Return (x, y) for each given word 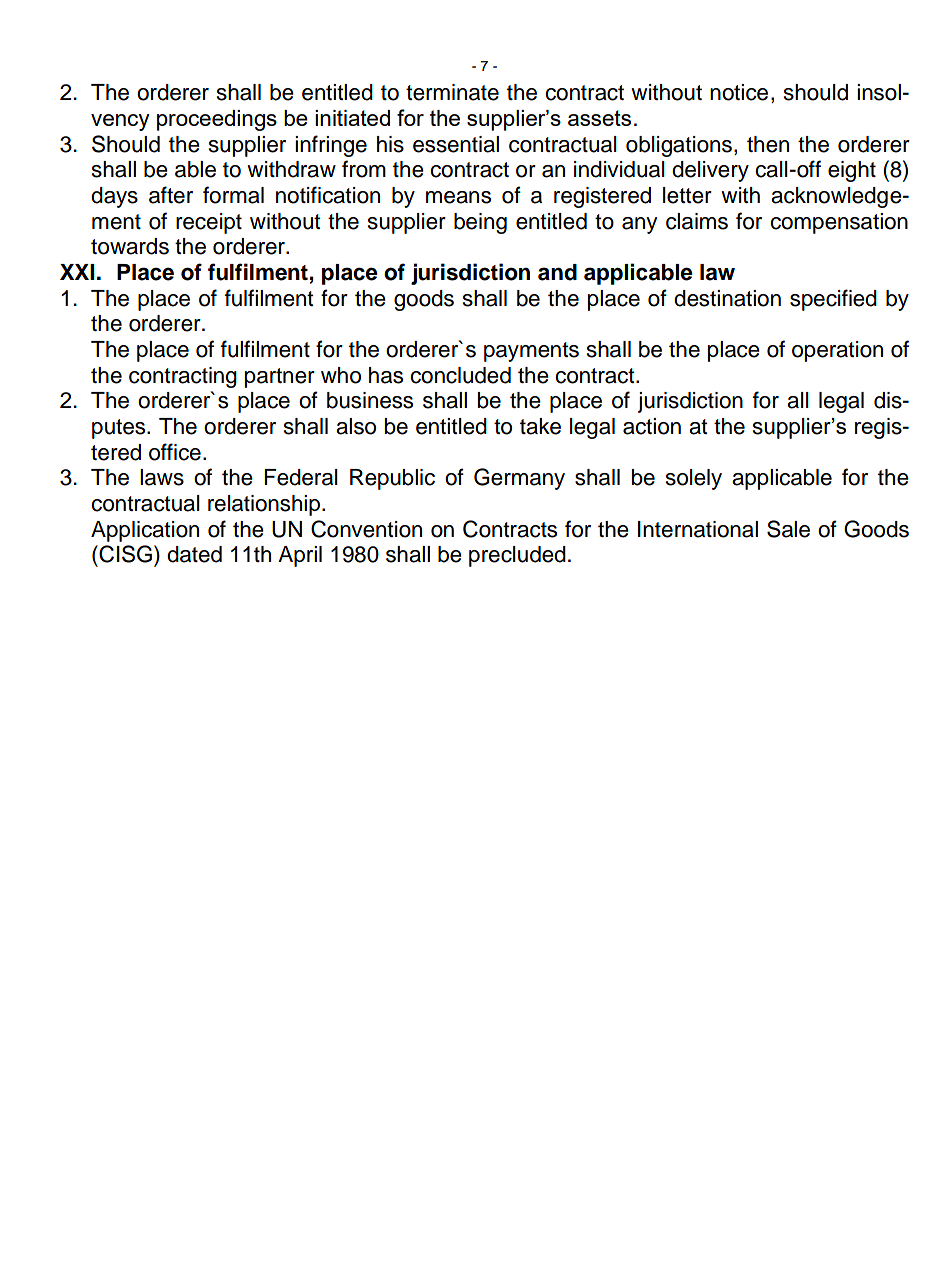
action (652, 426)
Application (145, 531)
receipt (209, 223)
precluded (517, 556)
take (540, 426)
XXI (77, 272)
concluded (460, 375)
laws (162, 477)
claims (697, 221)
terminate (452, 92)
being (480, 223)
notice (739, 92)
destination (727, 298)
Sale (788, 529)
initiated (352, 118)
